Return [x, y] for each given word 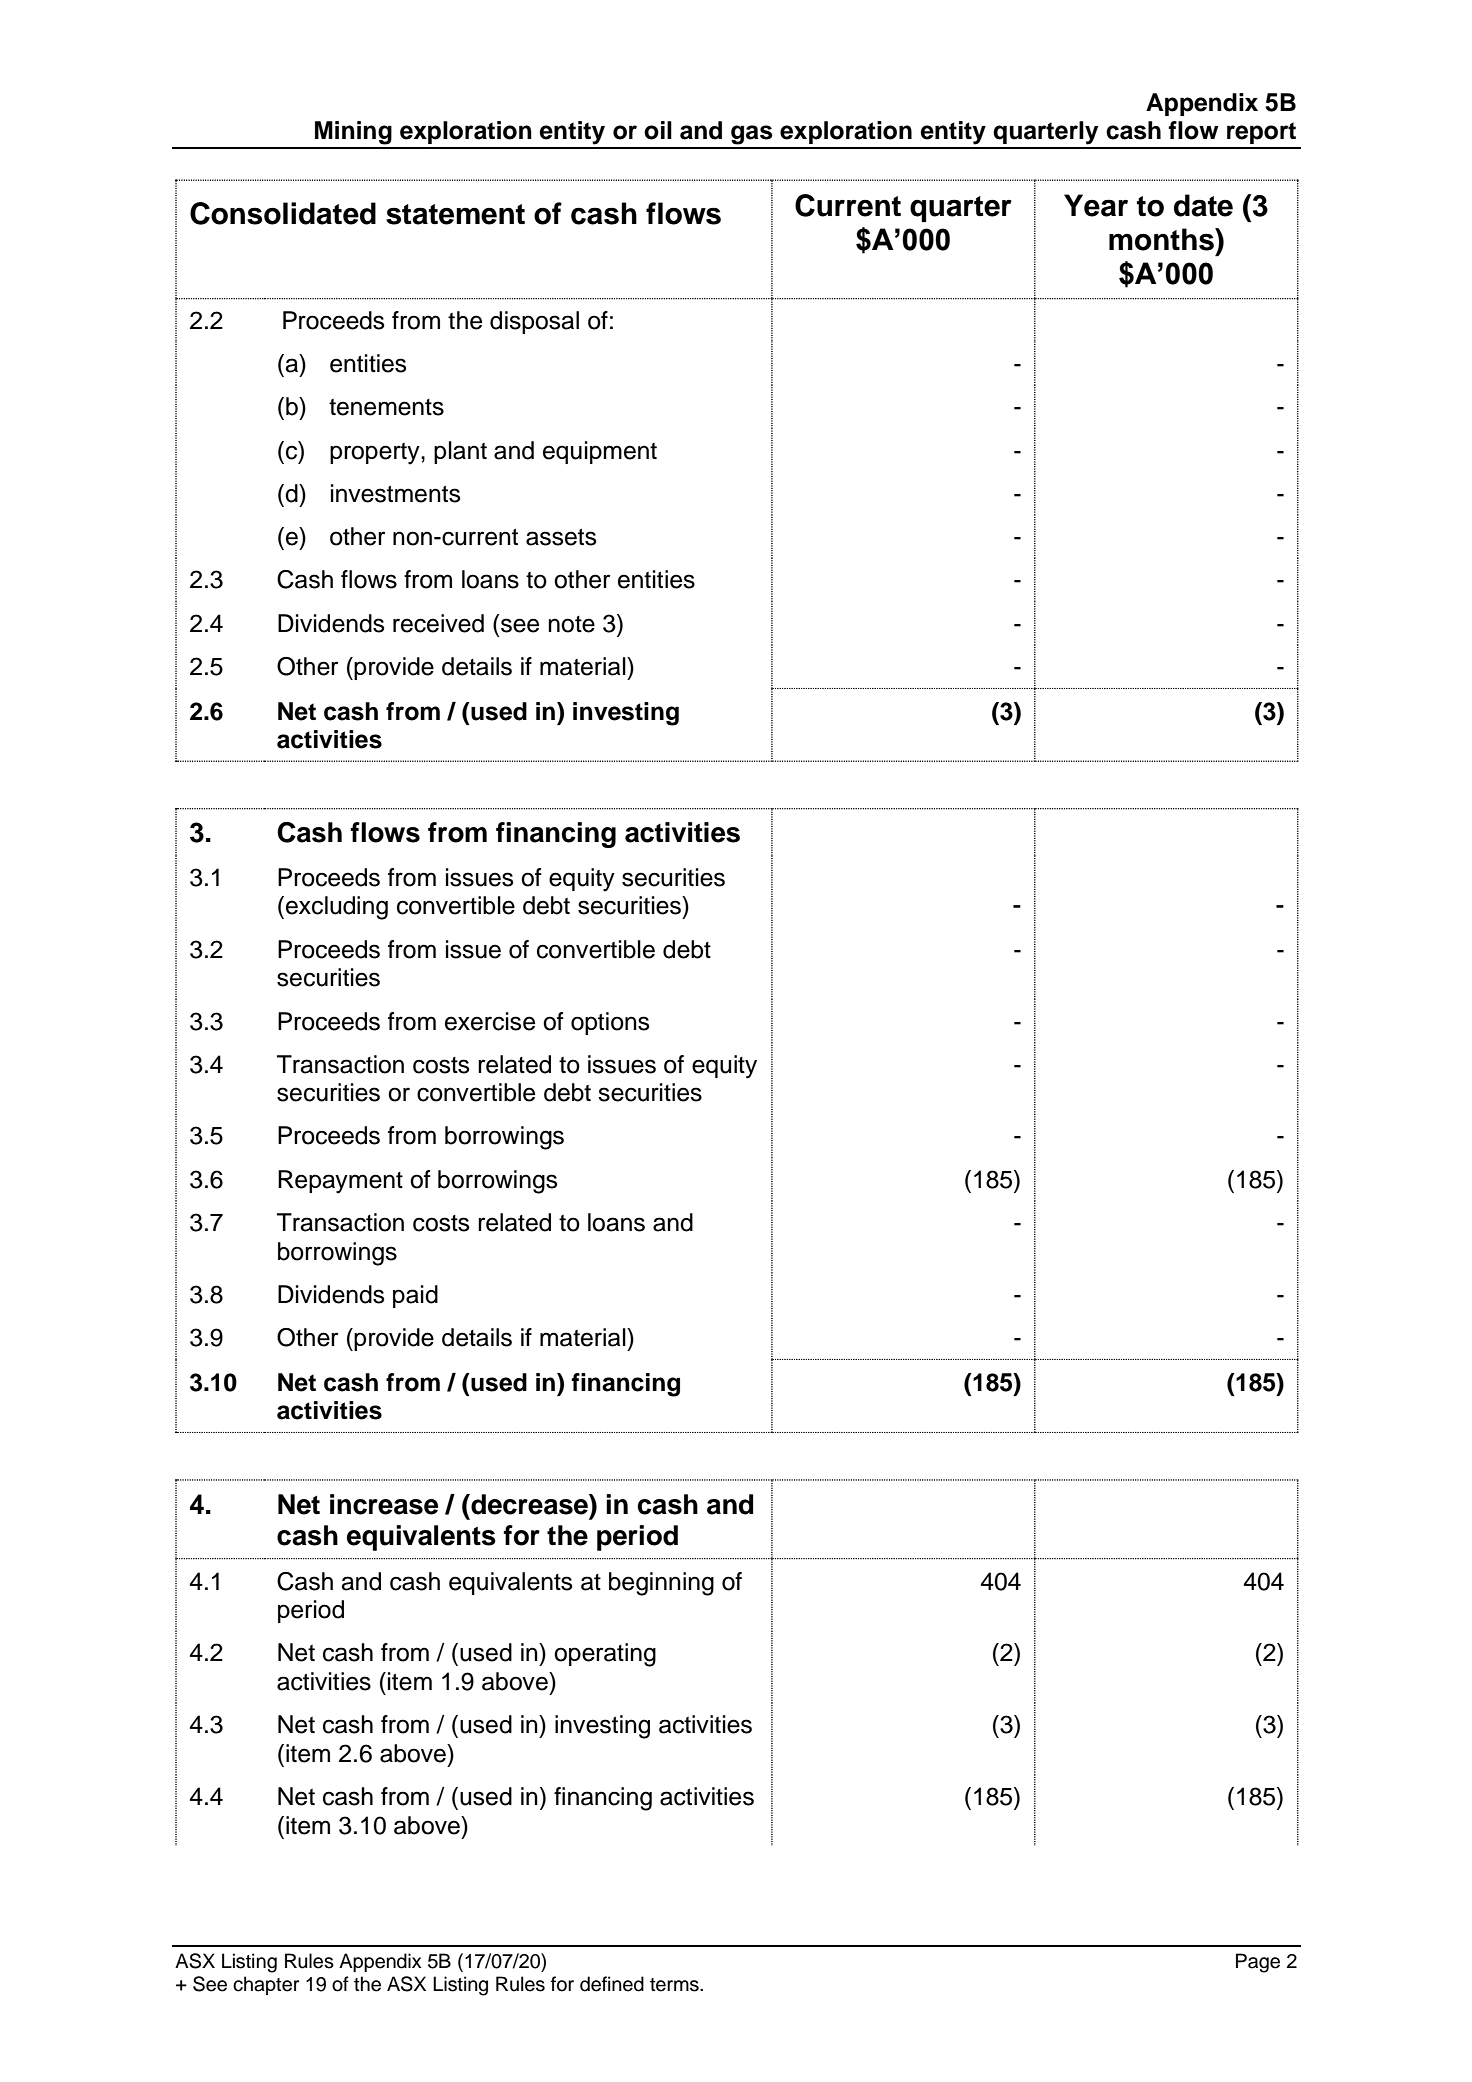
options [610, 1023]
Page [1258, 1963]
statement [455, 214]
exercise [490, 1021]
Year [1096, 205]
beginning [661, 1584]
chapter [266, 1985]
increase [384, 1504]
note [571, 624]
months [1162, 239]
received [438, 623]
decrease [529, 1504]
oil [658, 130]
